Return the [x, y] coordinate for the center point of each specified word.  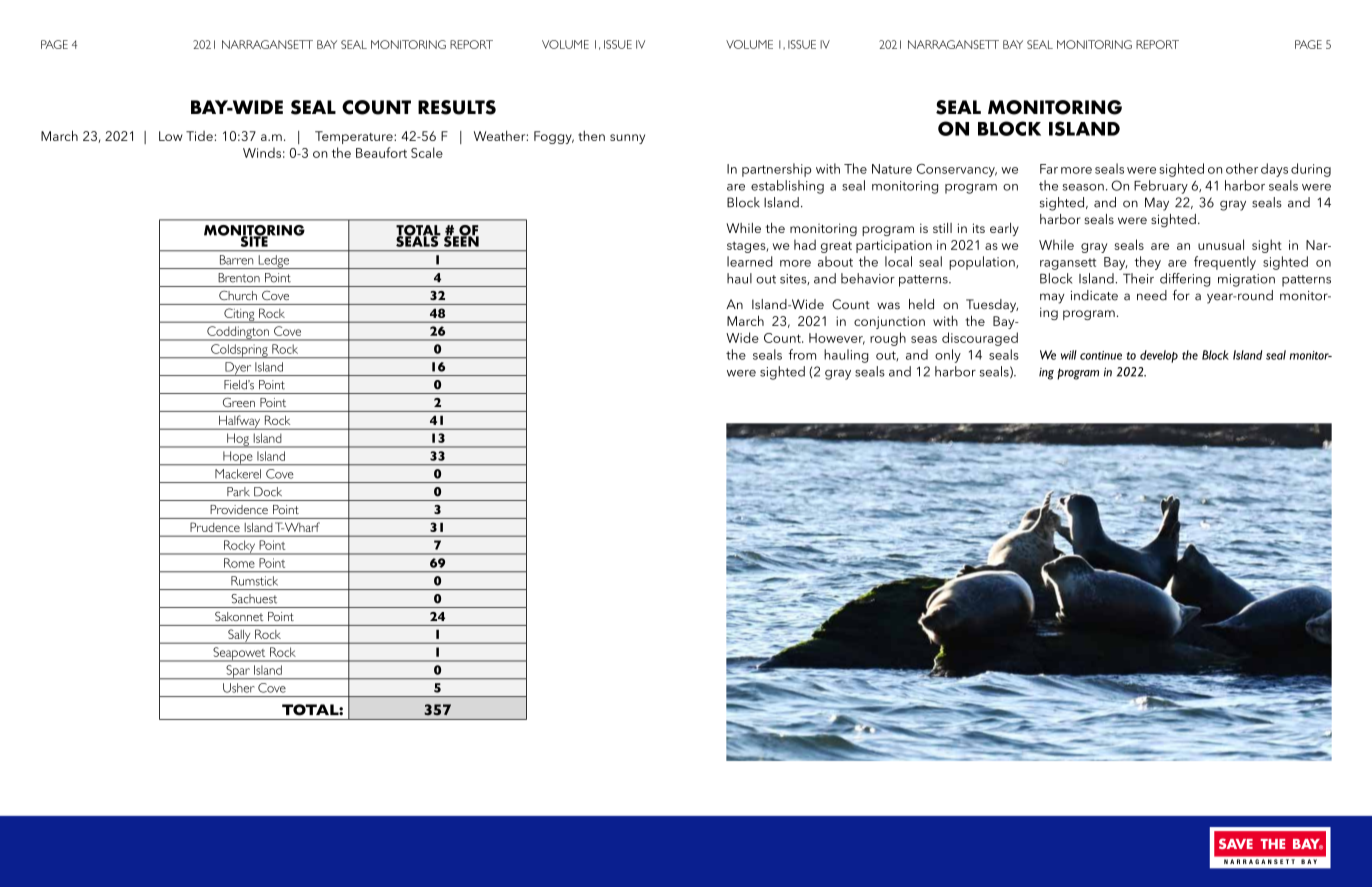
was [888, 306]
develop [1159, 356]
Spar [238, 672]
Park [238, 492]
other [1242, 168]
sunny [627, 139]
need [1152, 295]
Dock [268, 492]
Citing [239, 315]
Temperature [355, 137]
